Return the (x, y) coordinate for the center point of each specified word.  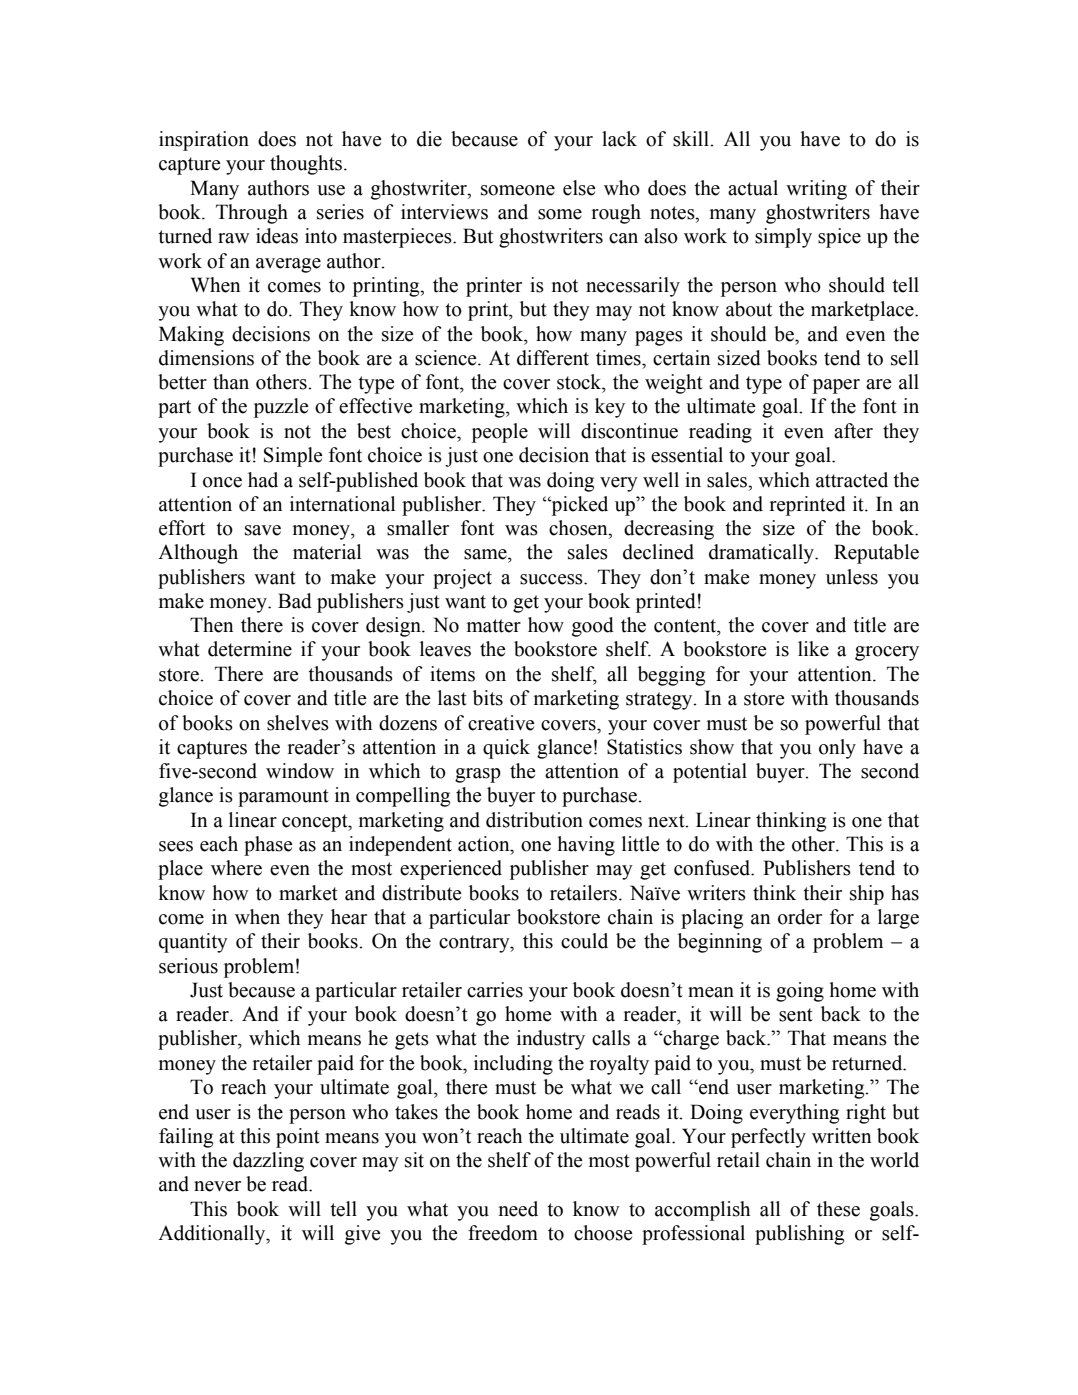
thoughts (307, 165)
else (579, 188)
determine (250, 649)
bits (488, 698)
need (518, 1209)
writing (816, 190)
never (217, 1186)
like (813, 649)
